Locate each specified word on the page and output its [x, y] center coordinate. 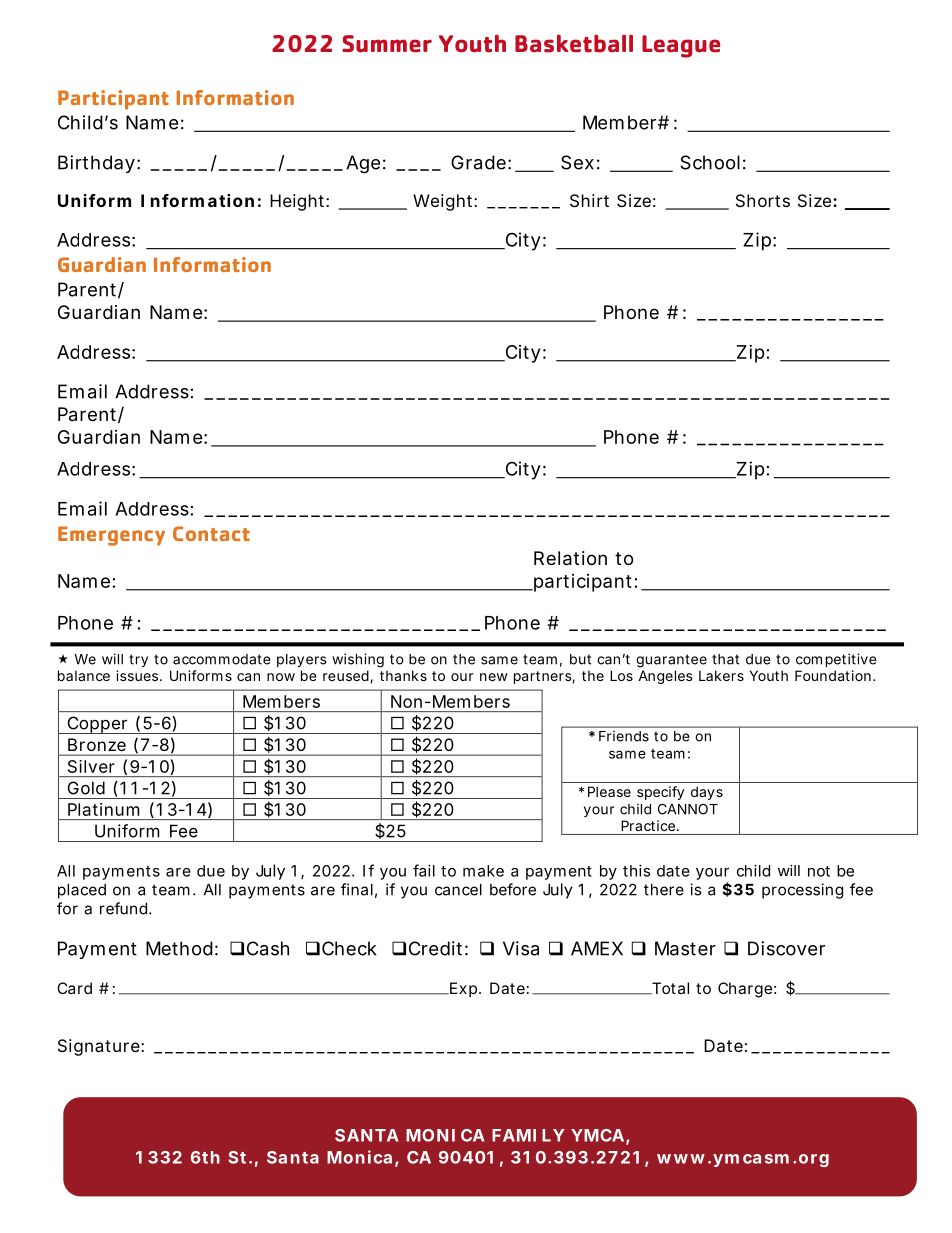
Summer [387, 44]
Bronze [97, 744]
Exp [462, 989]
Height [297, 202]
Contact [211, 533]
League [681, 46]
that [725, 659]
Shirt [589, 200]
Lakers [721, 675]
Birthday [96, 164]
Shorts [763, 200]
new [494, 677]
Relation [570, 558]
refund [123, 908]
